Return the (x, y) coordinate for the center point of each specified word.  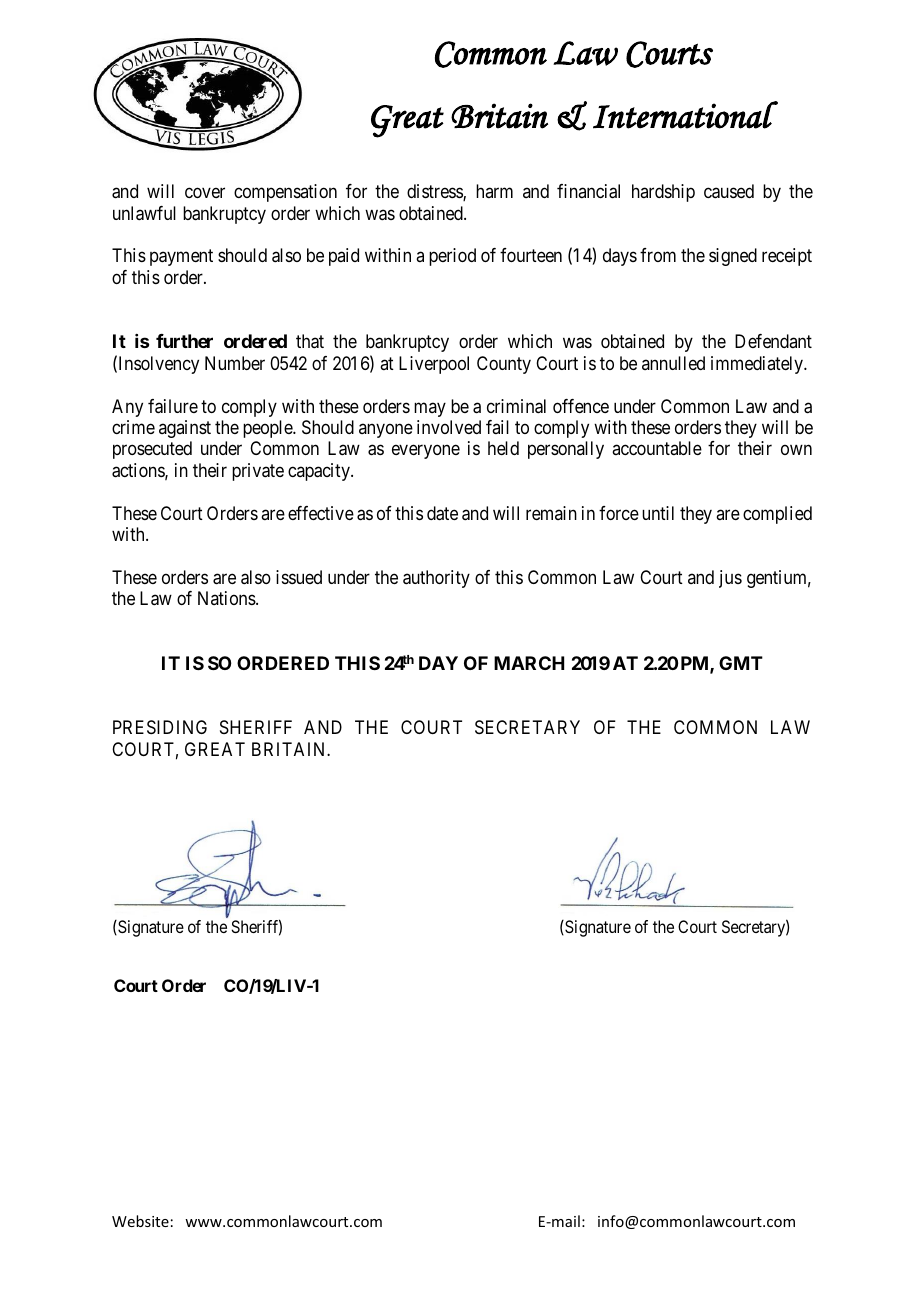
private (258, 472)
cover (205, 193)
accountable (657, 448)
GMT (741, 663)
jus (730, 579)
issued (299, 577)
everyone (426, 452)
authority (436, 579)
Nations (227, 598)
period (452, 257)
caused (729, 191)
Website (140, 1221)
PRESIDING (160, 727)
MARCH (529, 663)
